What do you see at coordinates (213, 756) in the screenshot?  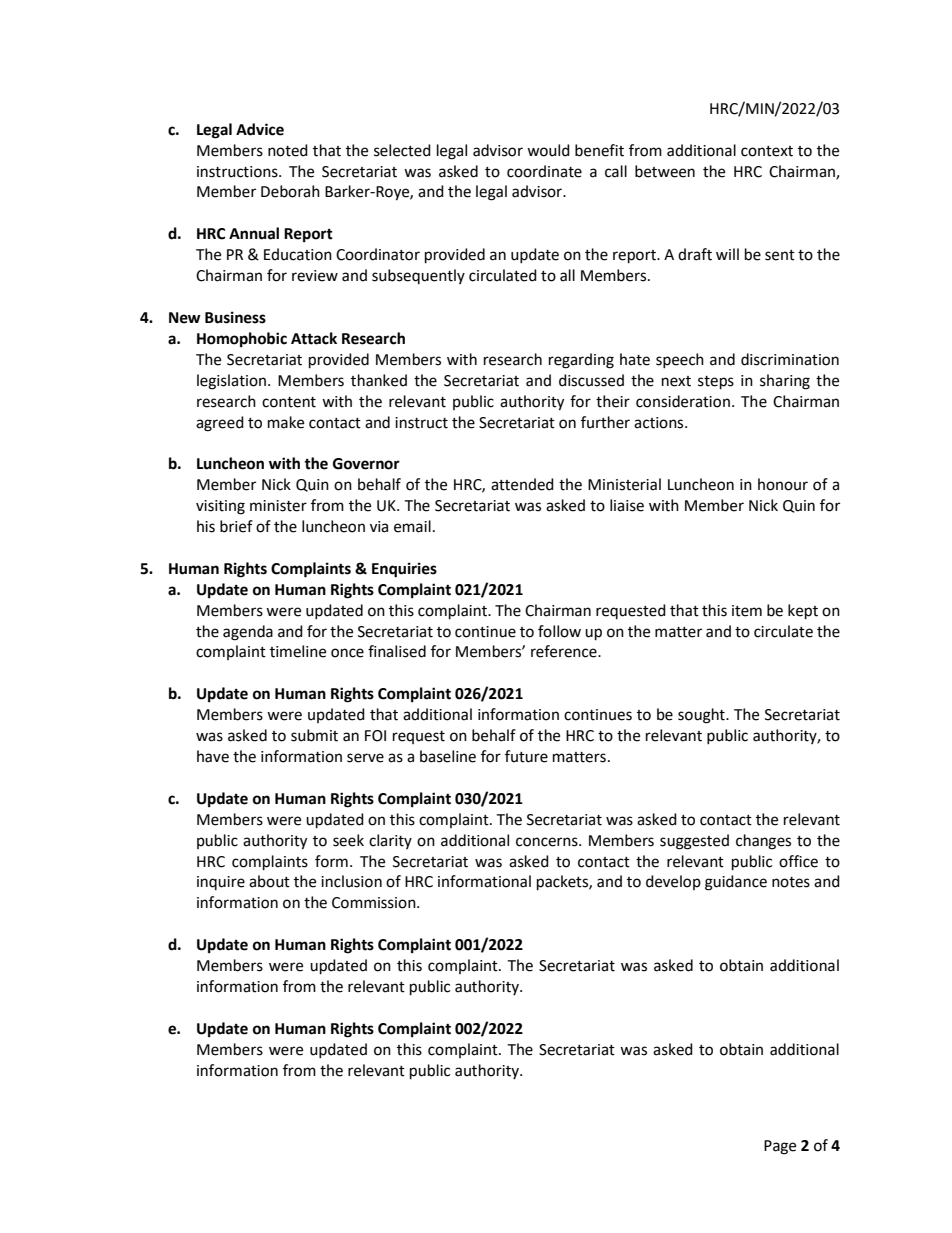 I see `have` at bounding box center [213, 756].
